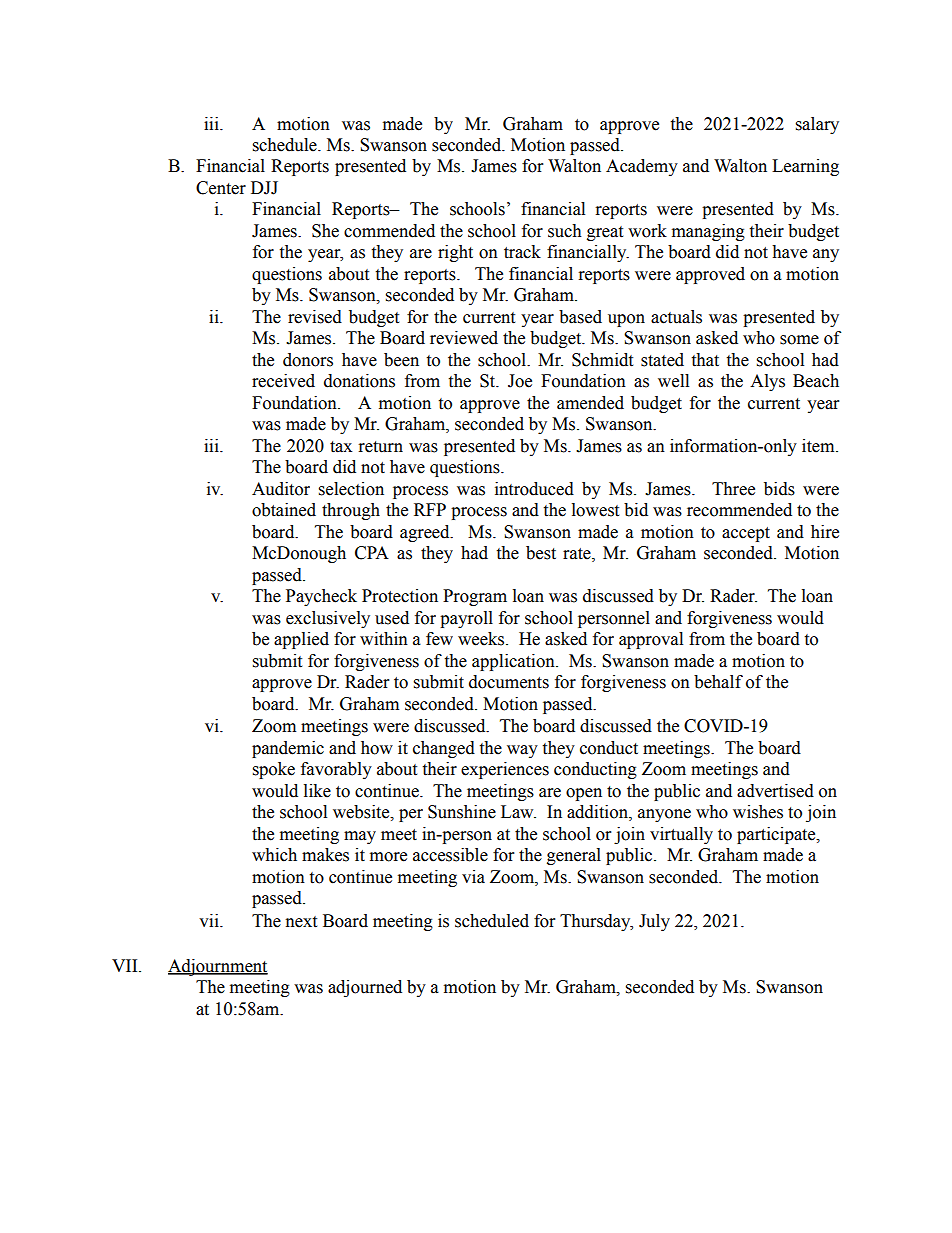 The width and height of the screenshot is (952, 1233). Describe the element at coordinates (522, 751) in the screenshot. I see `way` at that location.
